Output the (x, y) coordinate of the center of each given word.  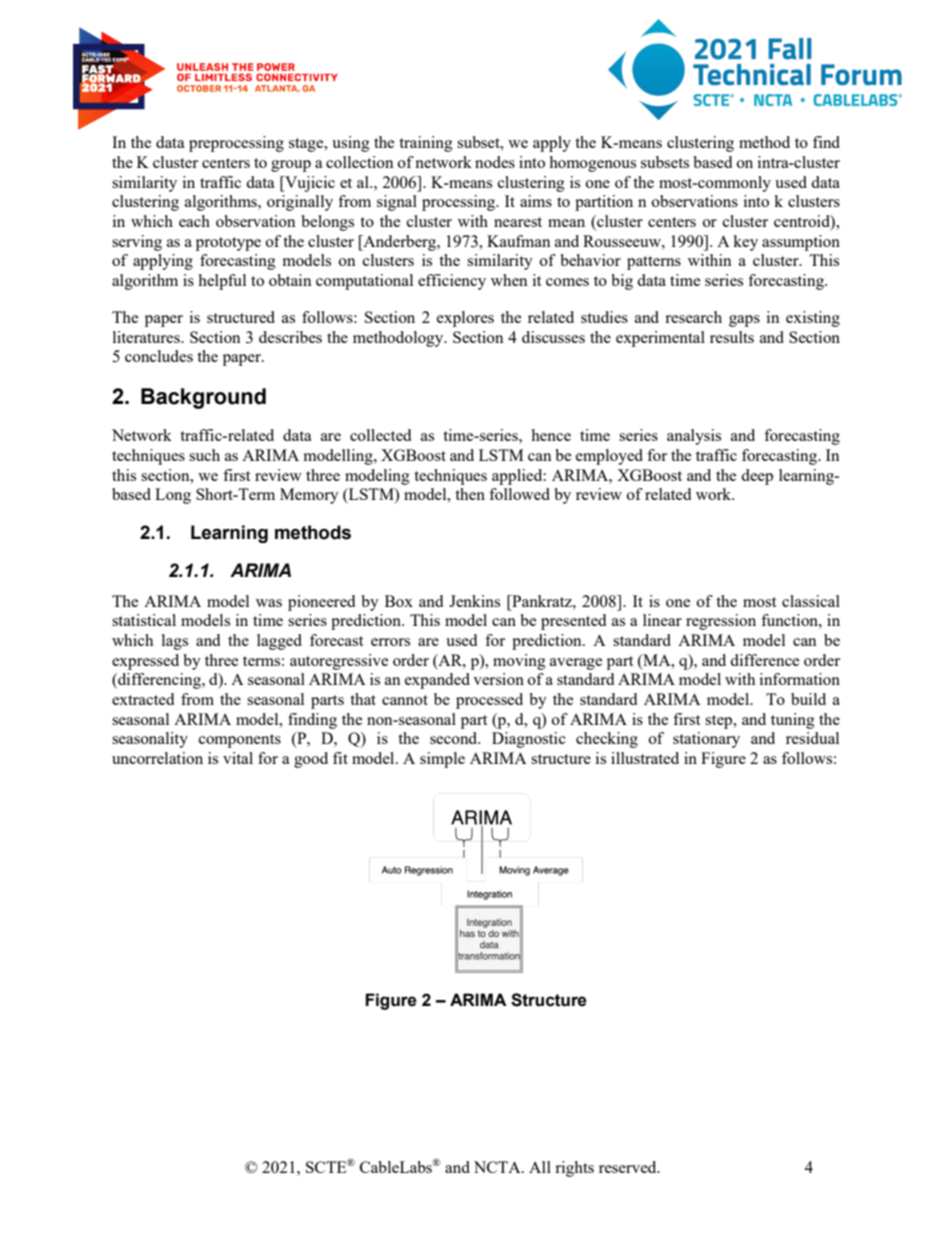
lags (175, 642)
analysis (694, 437)
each (194, 221)
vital (238, 758)
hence (551, 435)
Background (203, 398)
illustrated (645, 758)
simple (442, 760)
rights (574, 1169)
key (745, 243)
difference (764, 660)
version (498, 679)
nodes (495, 162)
